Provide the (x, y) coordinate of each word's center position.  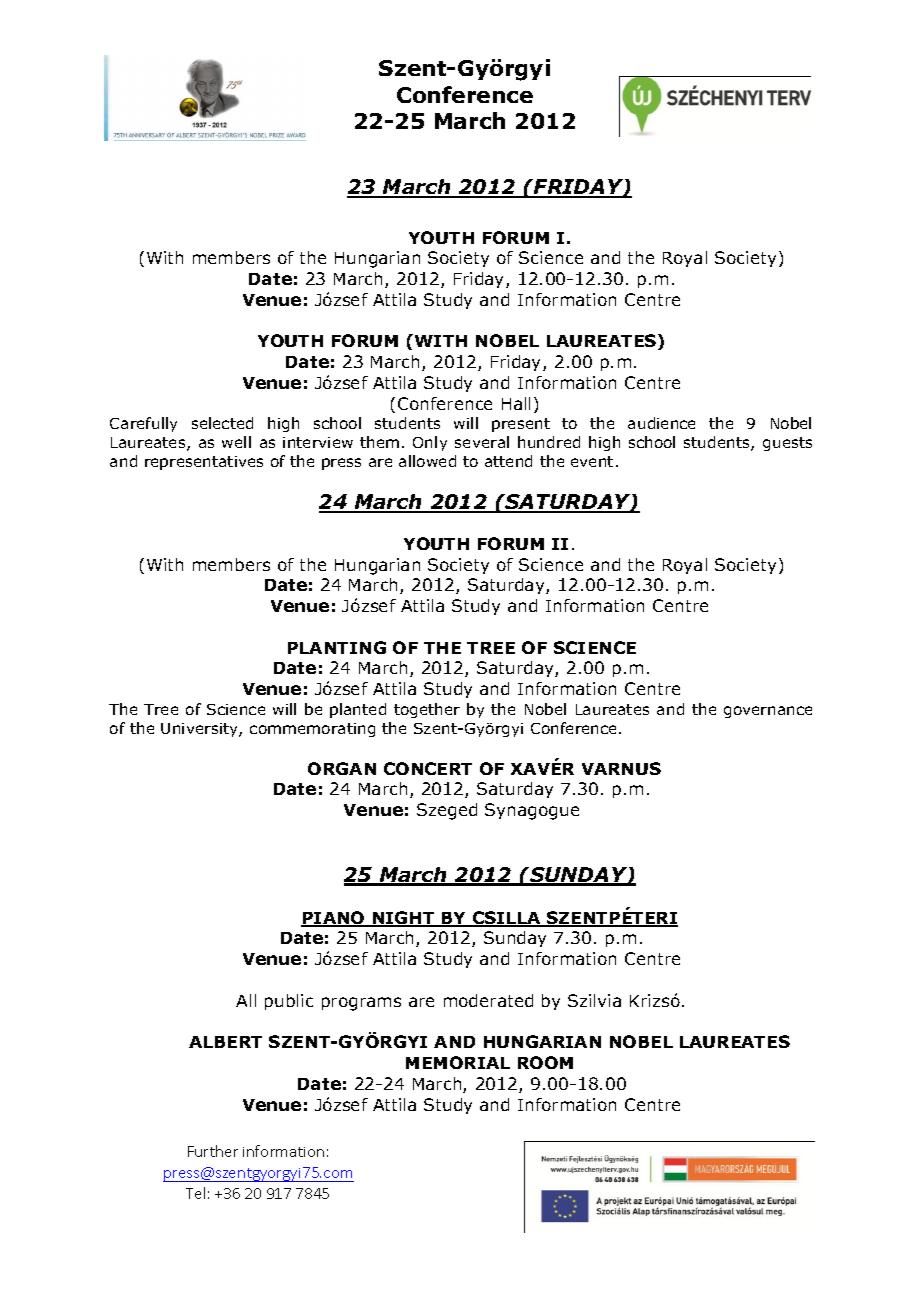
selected (222, 423)
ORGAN (342, 768)
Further (213, 1151)
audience (661, 423)
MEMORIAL (458, 1062)
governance (768, 712)
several (482, 442)
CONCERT (428, 768)
